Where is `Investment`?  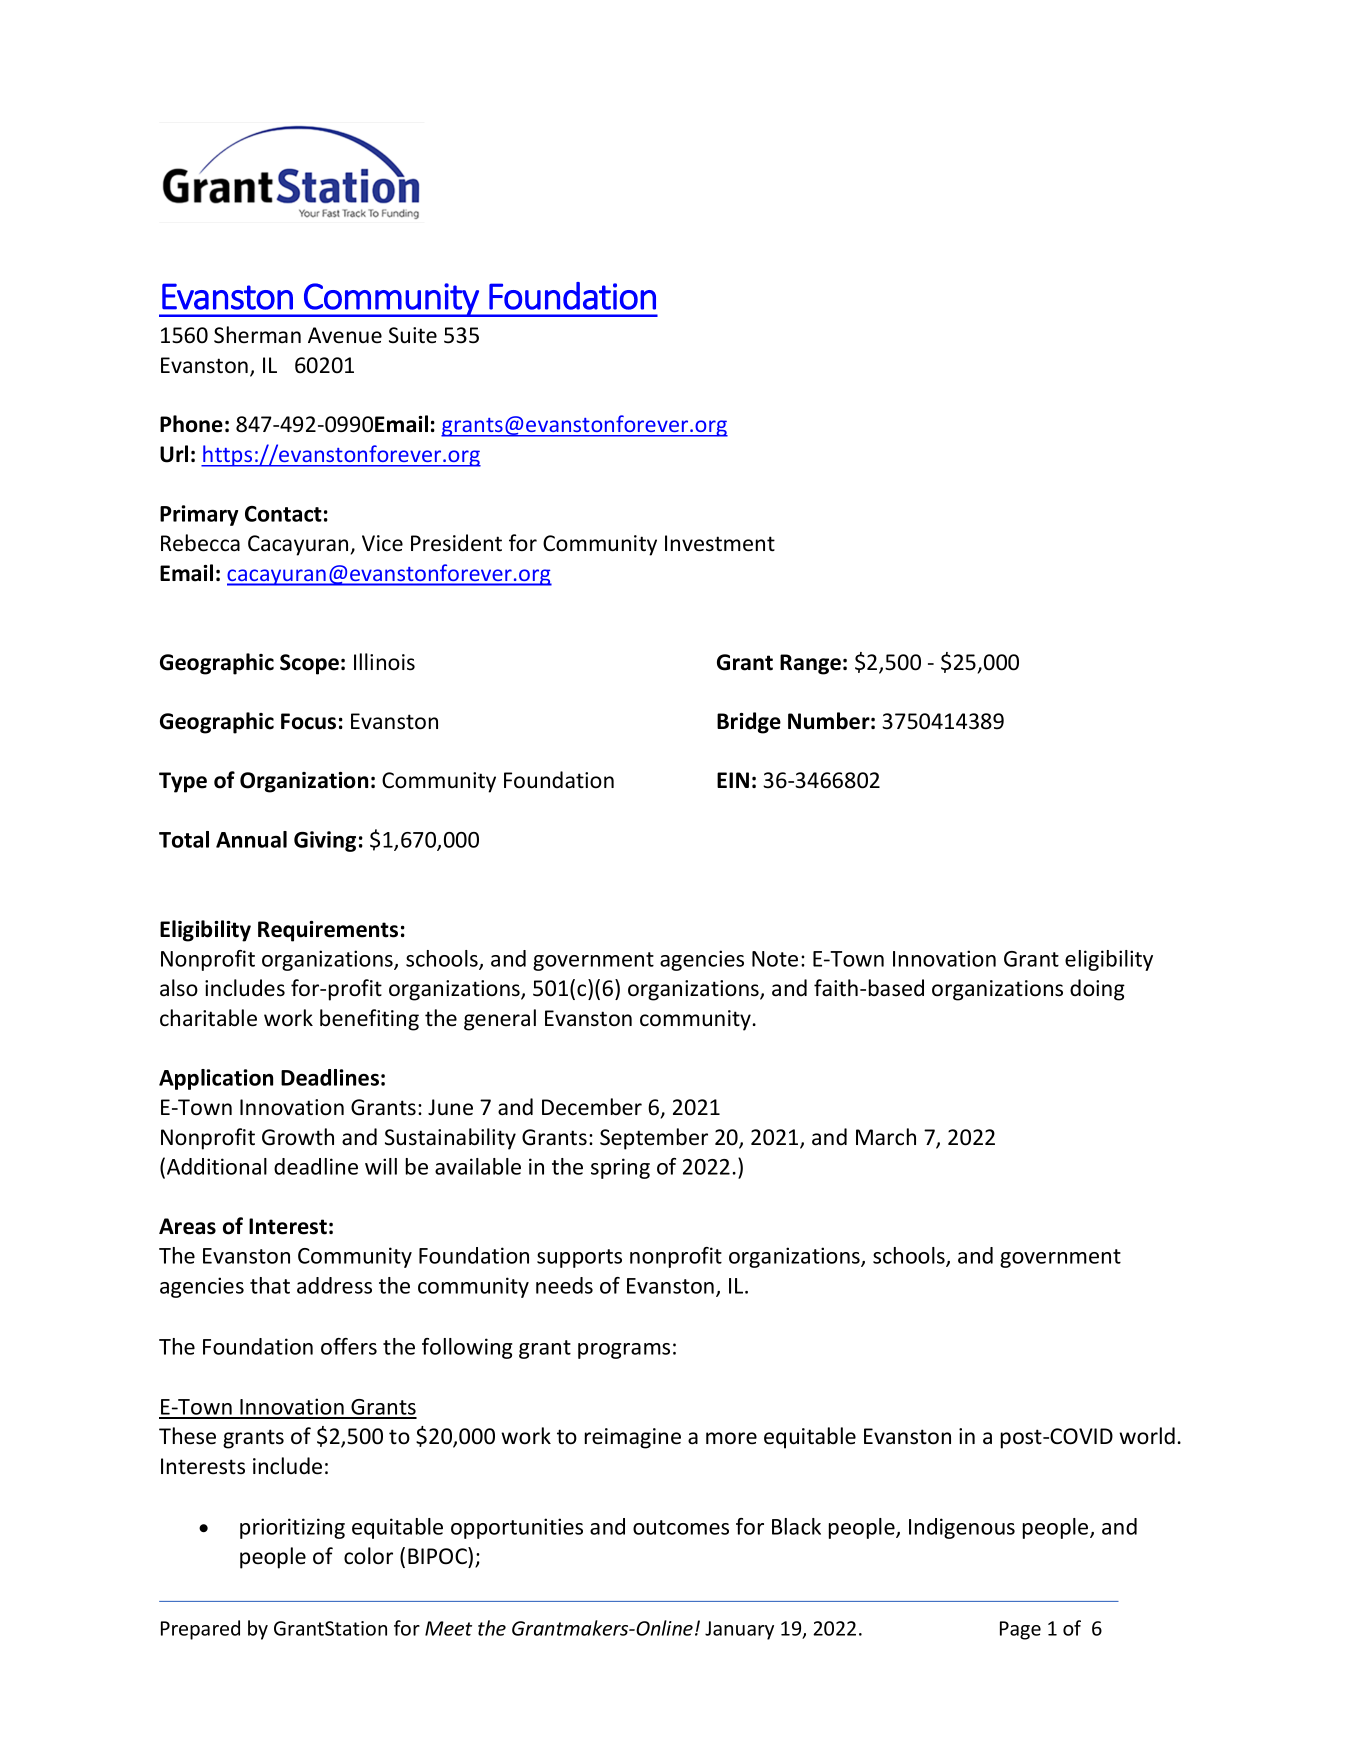 Investment is located at coordinates (720, 543).
